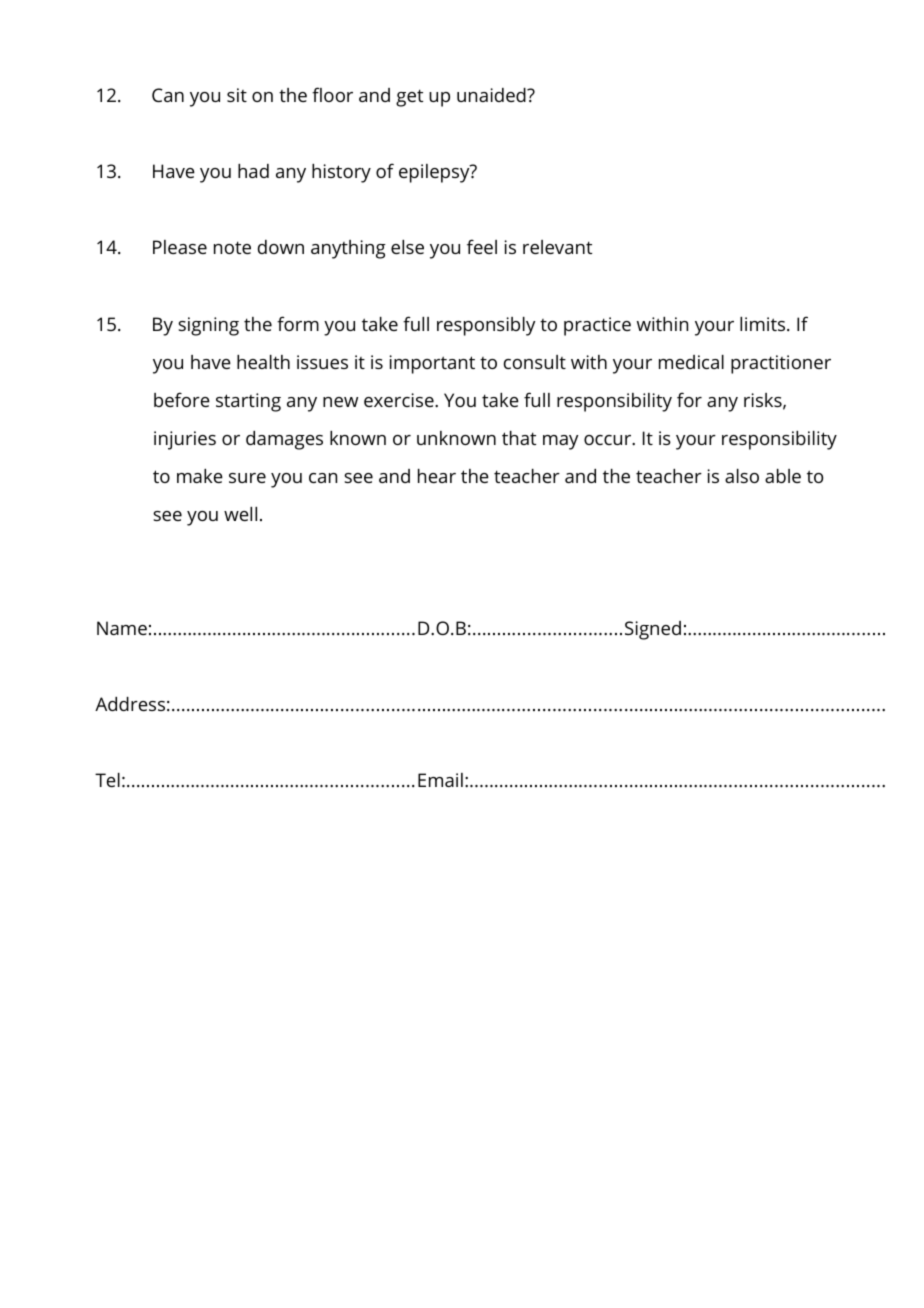 This screenshot has width=924, height=1308. What do you see at coordinates (492, 95) in the screenshot?
I see `unaided` at bounding box center [492, 95].
